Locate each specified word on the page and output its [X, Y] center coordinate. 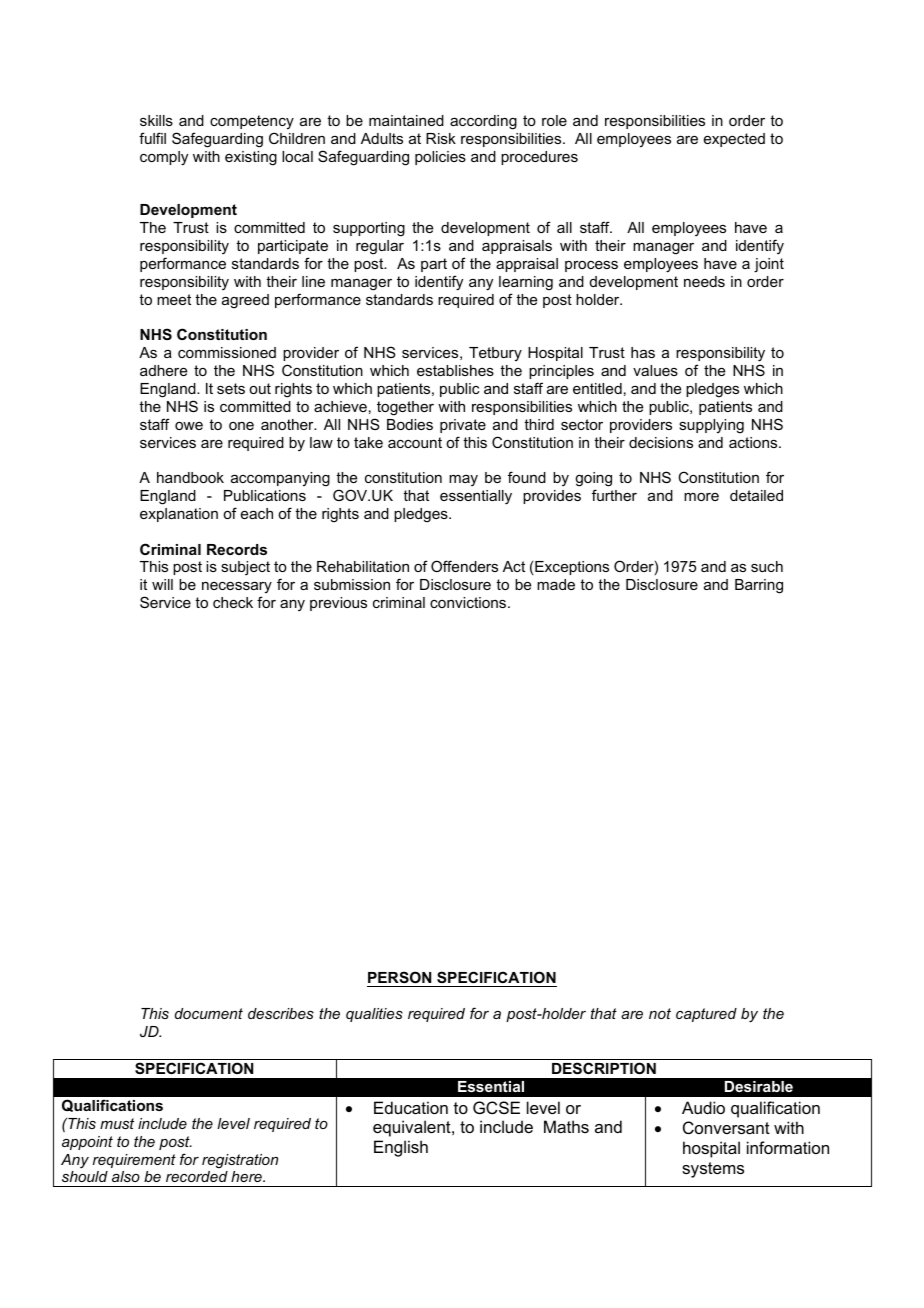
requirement [134, 1161]
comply [164, 158]
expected [734, 140]
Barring [759, 586]
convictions [469, 602]
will [162, 584]
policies [440, 158]
